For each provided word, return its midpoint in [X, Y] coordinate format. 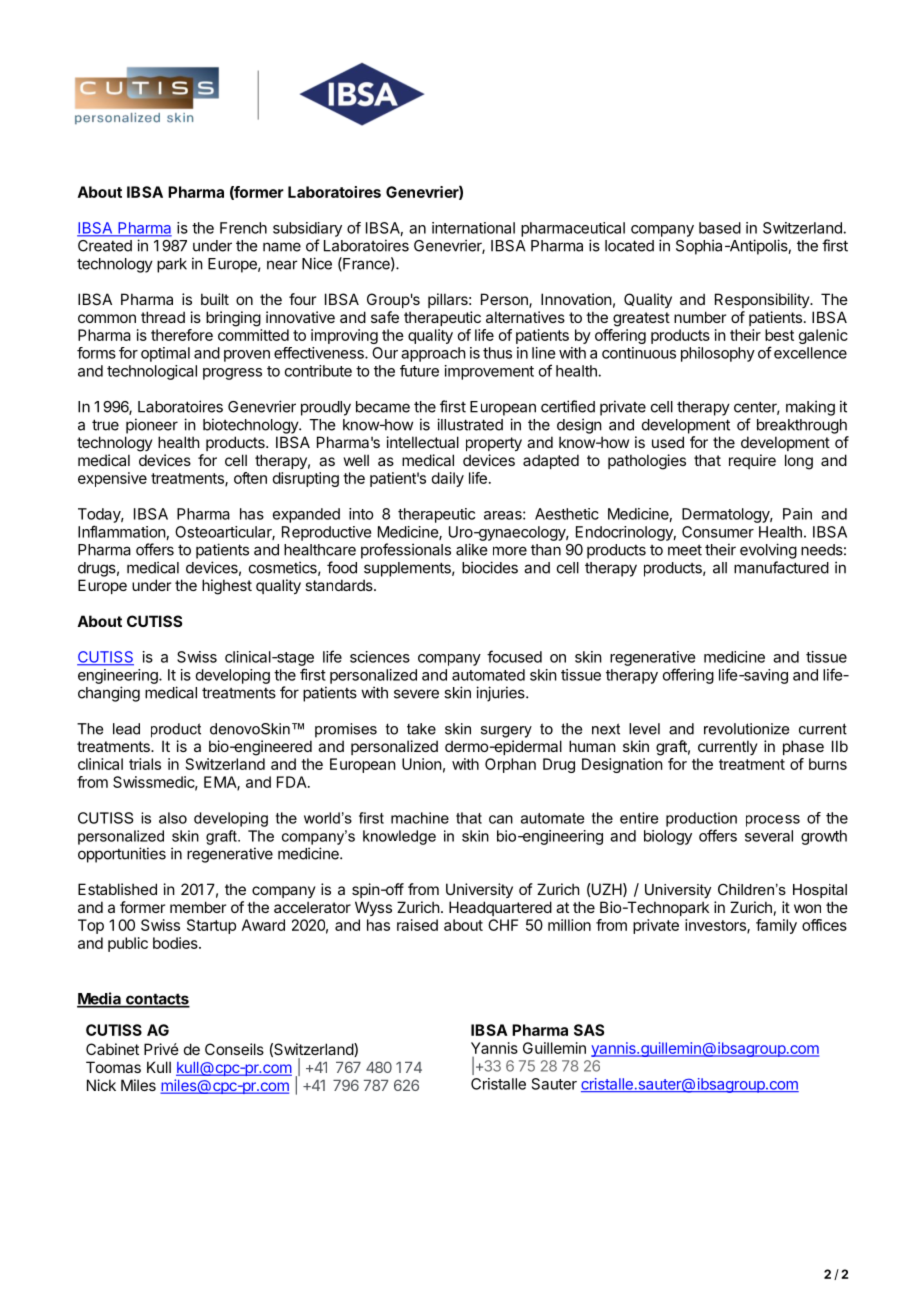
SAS [589, 1030]
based [720, 228]
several [769, 836]
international [473, 228]
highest [227, 587]
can [501, 819]
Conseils [234, 1049]
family [776, 926]
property [494, 444]
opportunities [122, 855]
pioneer [152, 426]
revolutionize [746, 729]
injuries [501, 694]
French [243, 228]
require [752, 461]
